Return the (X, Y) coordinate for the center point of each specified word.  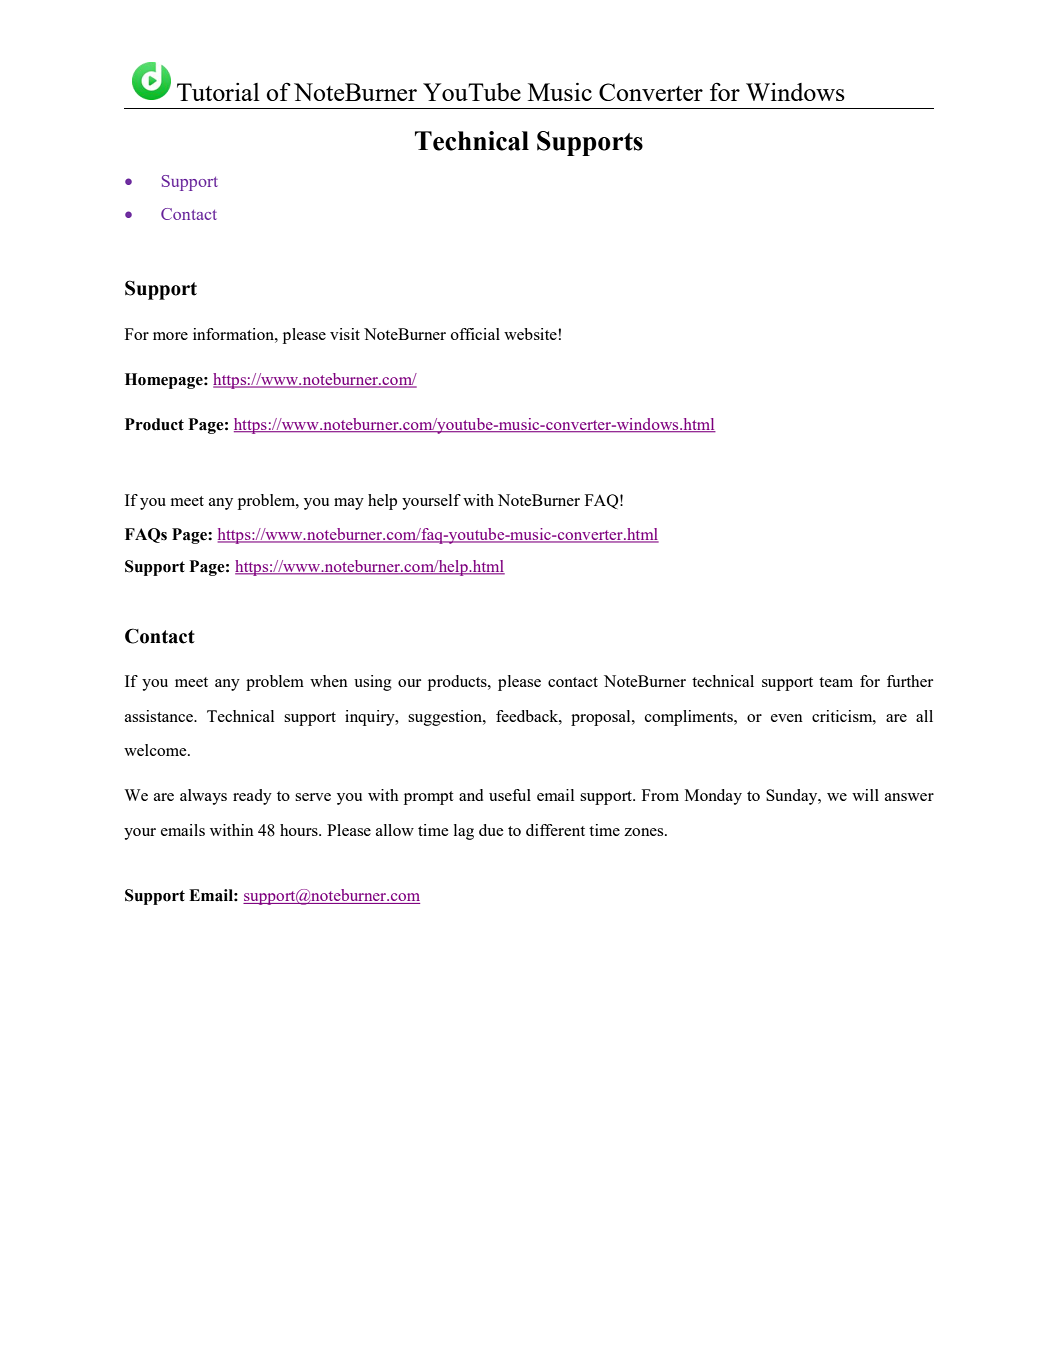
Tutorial (218, 92)
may (349, 504)
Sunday (793, 797)
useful (510, 795)
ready (252, 797)
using (373, 683)
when (329, 681)
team (836, 682)
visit (345, 334)
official (475, 334)
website (530, 334)
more (170, 336)
